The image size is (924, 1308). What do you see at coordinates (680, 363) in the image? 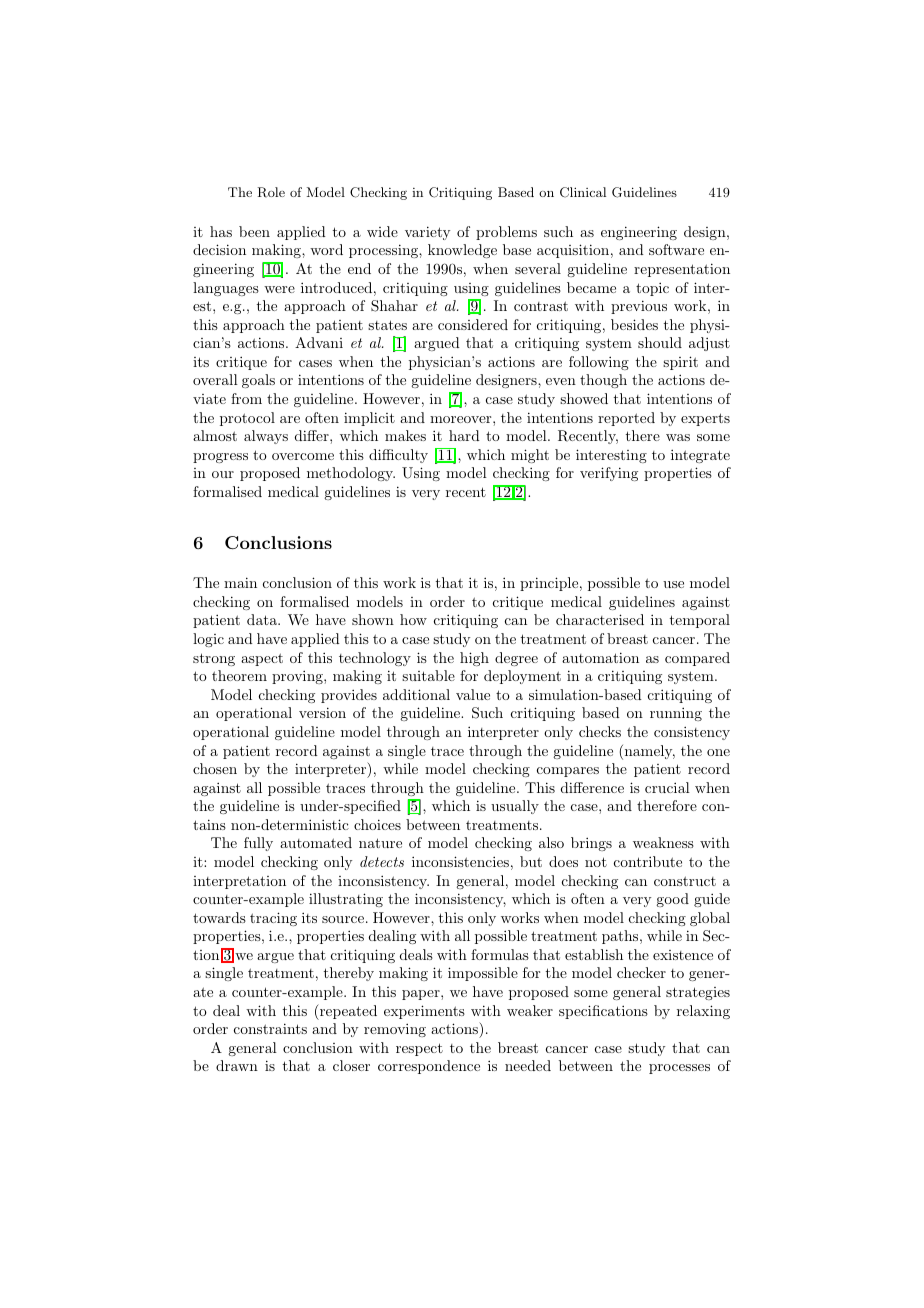
I see `spirit` at bounding box center [680, 363].
